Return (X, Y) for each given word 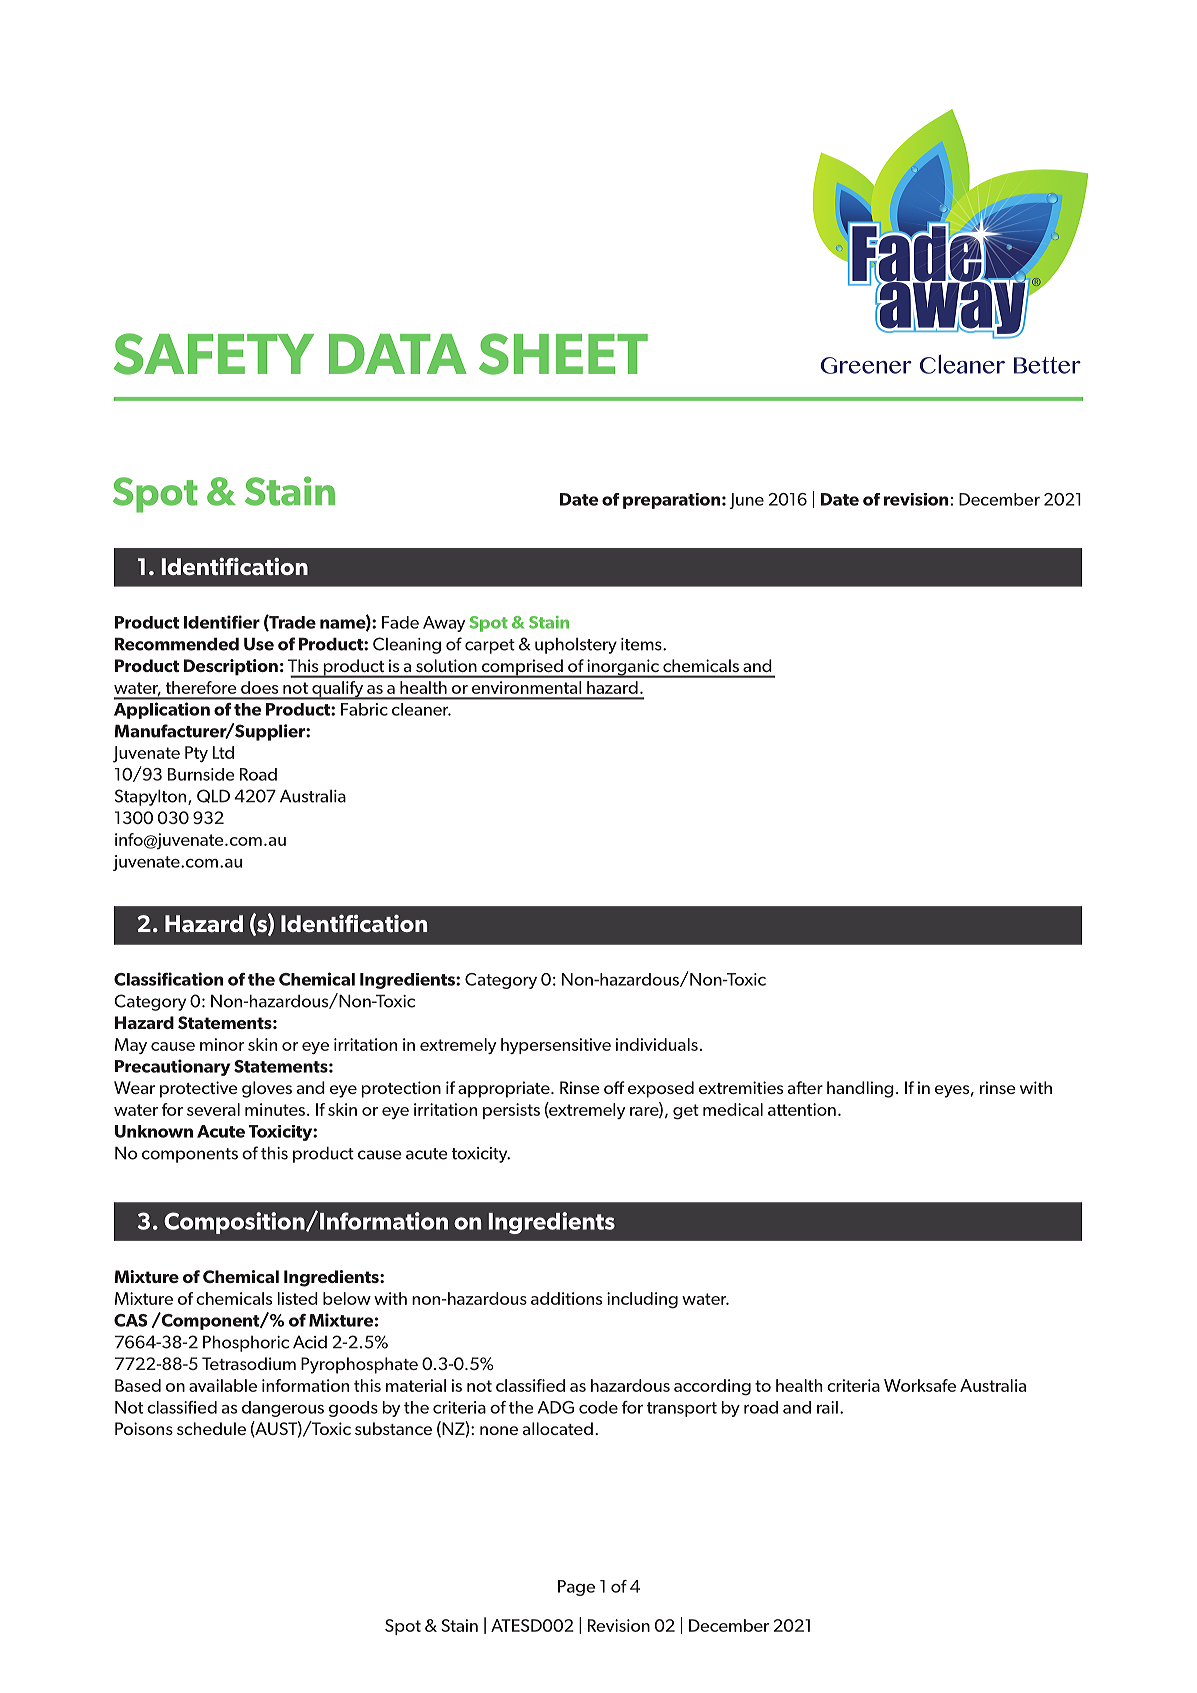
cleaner (421, 709)
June (746, 501)
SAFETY (214, 354)
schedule (211, 1428)
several (213, 1109)
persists (511, 1111)
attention (802, 1109)
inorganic (623, 668)
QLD (213, 796)
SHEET (563, 354)
